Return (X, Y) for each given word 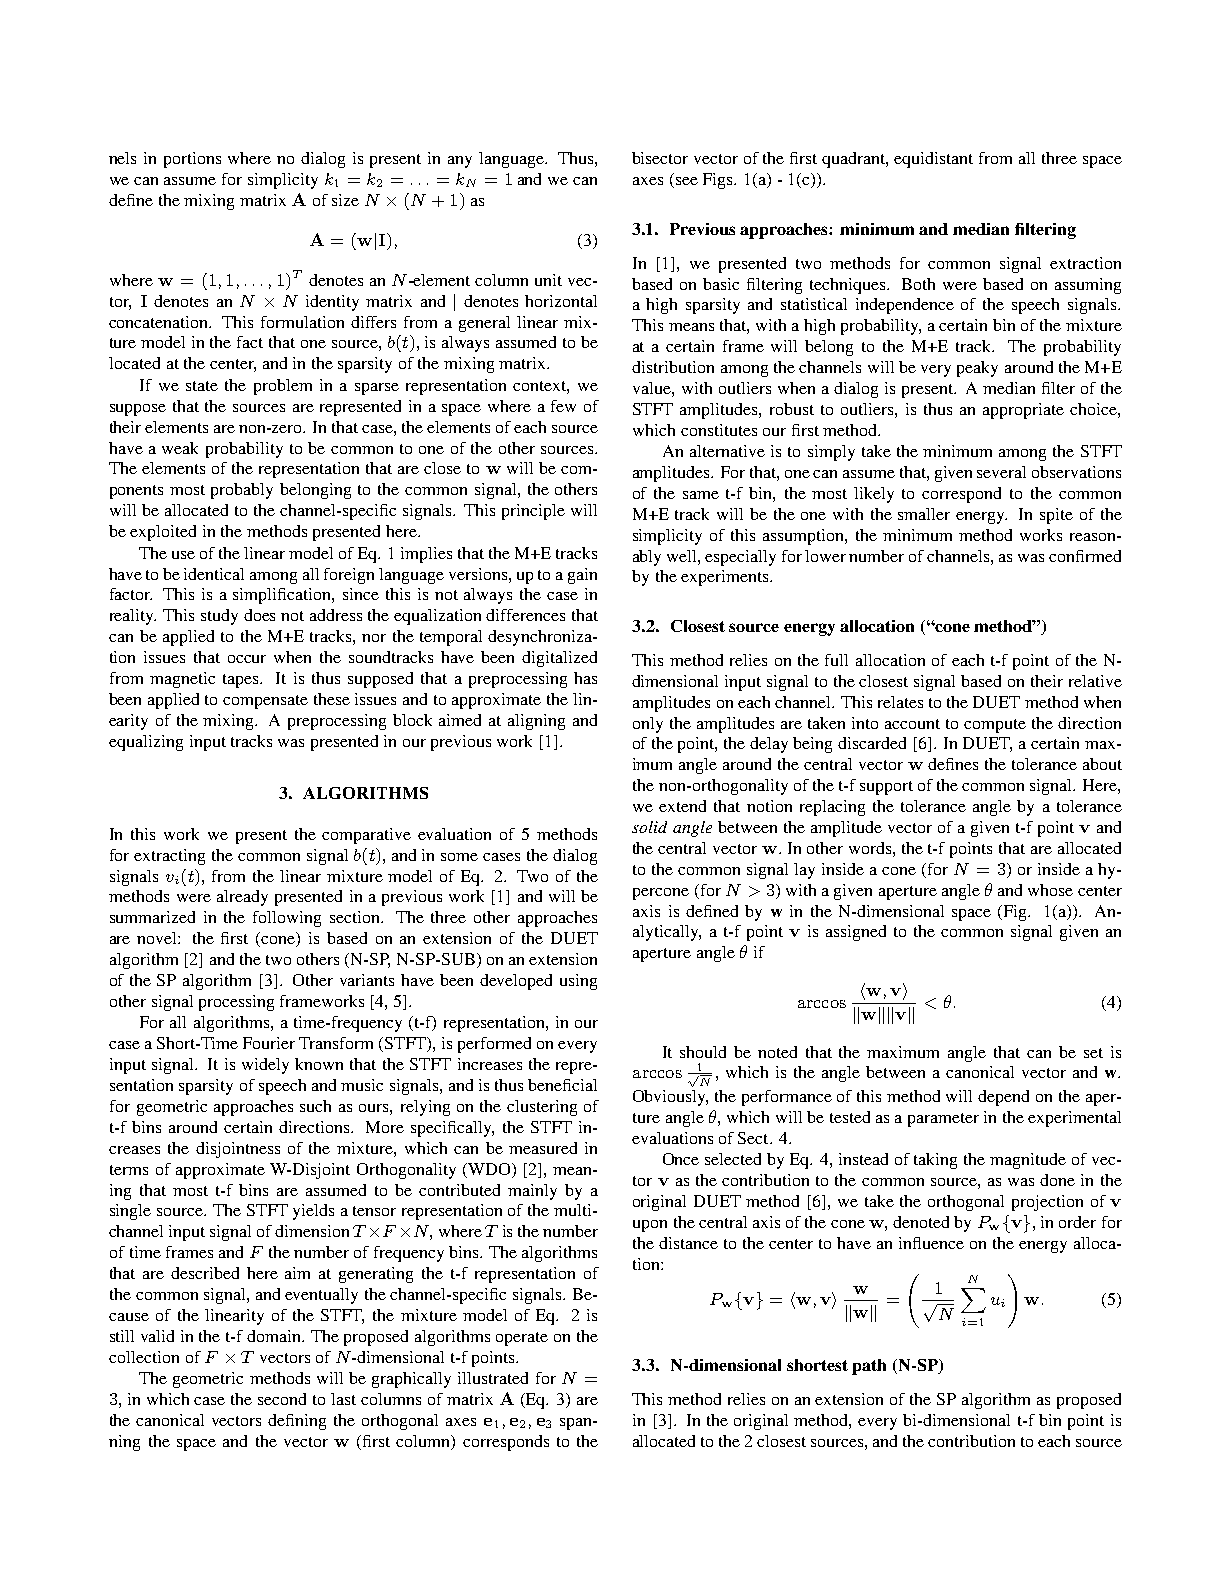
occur (247, 659)
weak (180, 448)
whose (1050, 890)
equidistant (933, 160)
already (242, 898)
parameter (943, 1120)
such (315, 1106)
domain (275, 1336)
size (345, 200)
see (685, 182)
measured (543, 1148)
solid (649, 827)
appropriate (1023, 411)
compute (995, 726)
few (563, 406)
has (585, 678)
